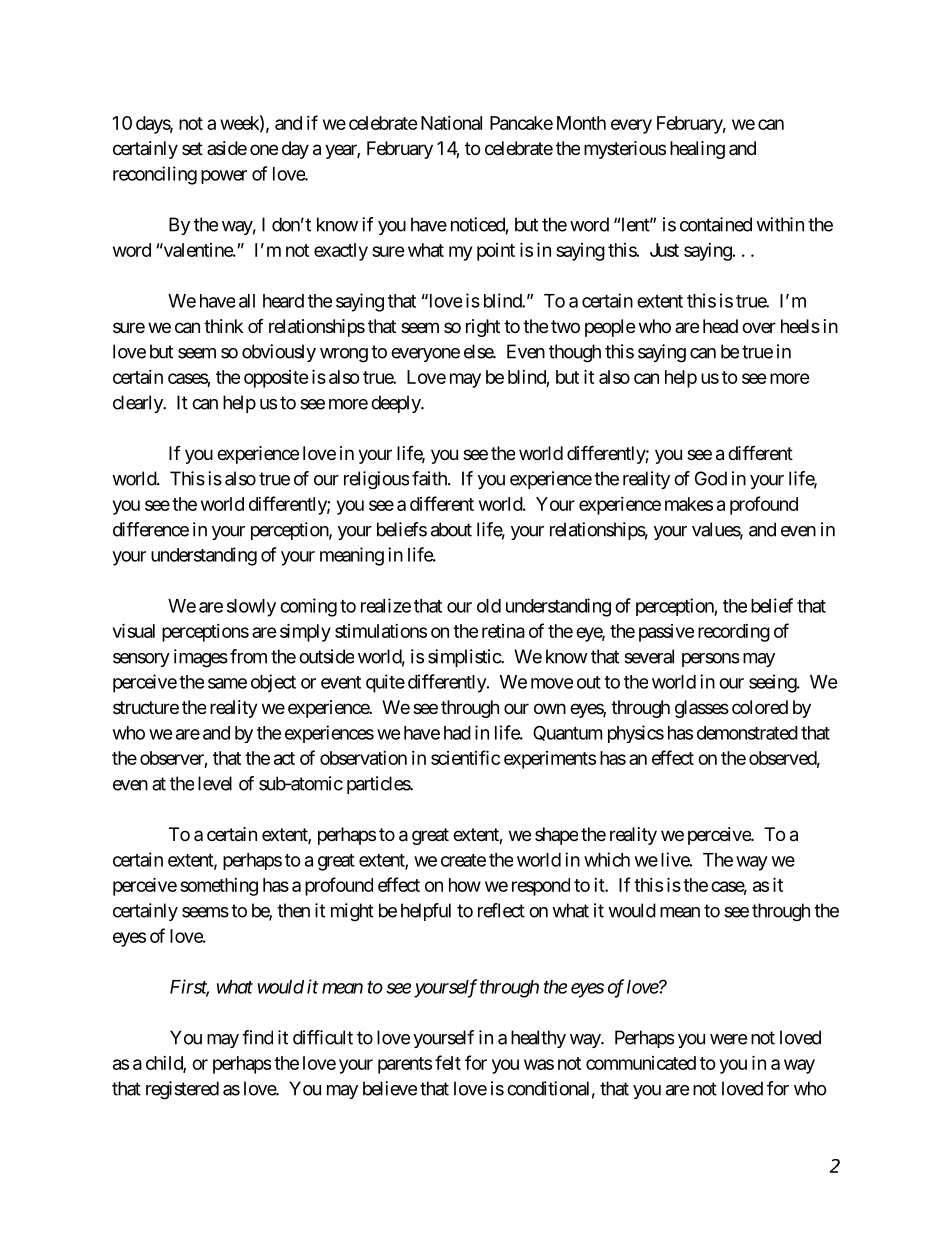 This screenshot has width=952, height=1233. What do you see at coordinates (451, 123) in the screenshot?
I see `National` at bounding box center [451, 123].
